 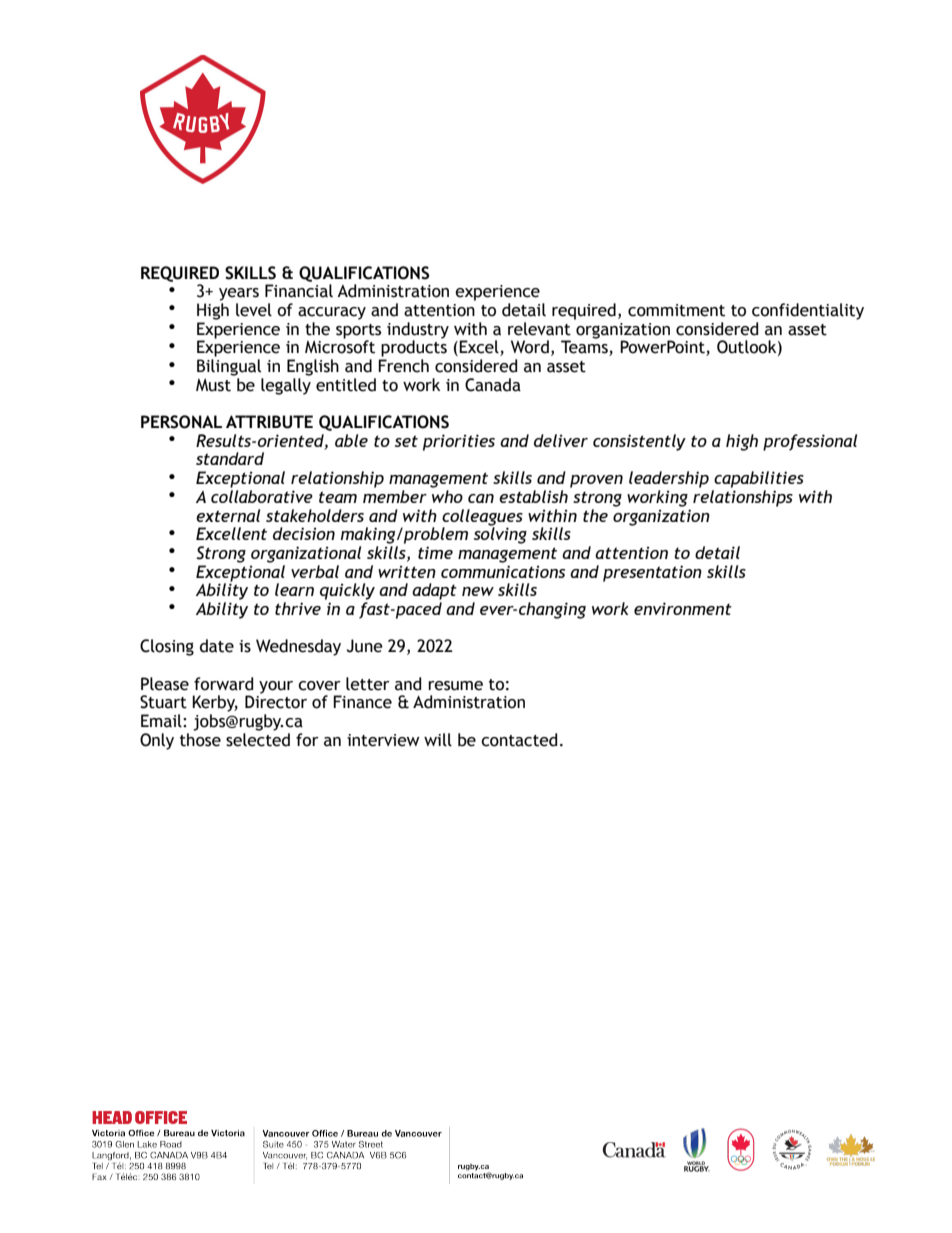 What do you see at coordinates (254, 310) in the screenshot?
I see `level` at bounding box center [254, 310].
